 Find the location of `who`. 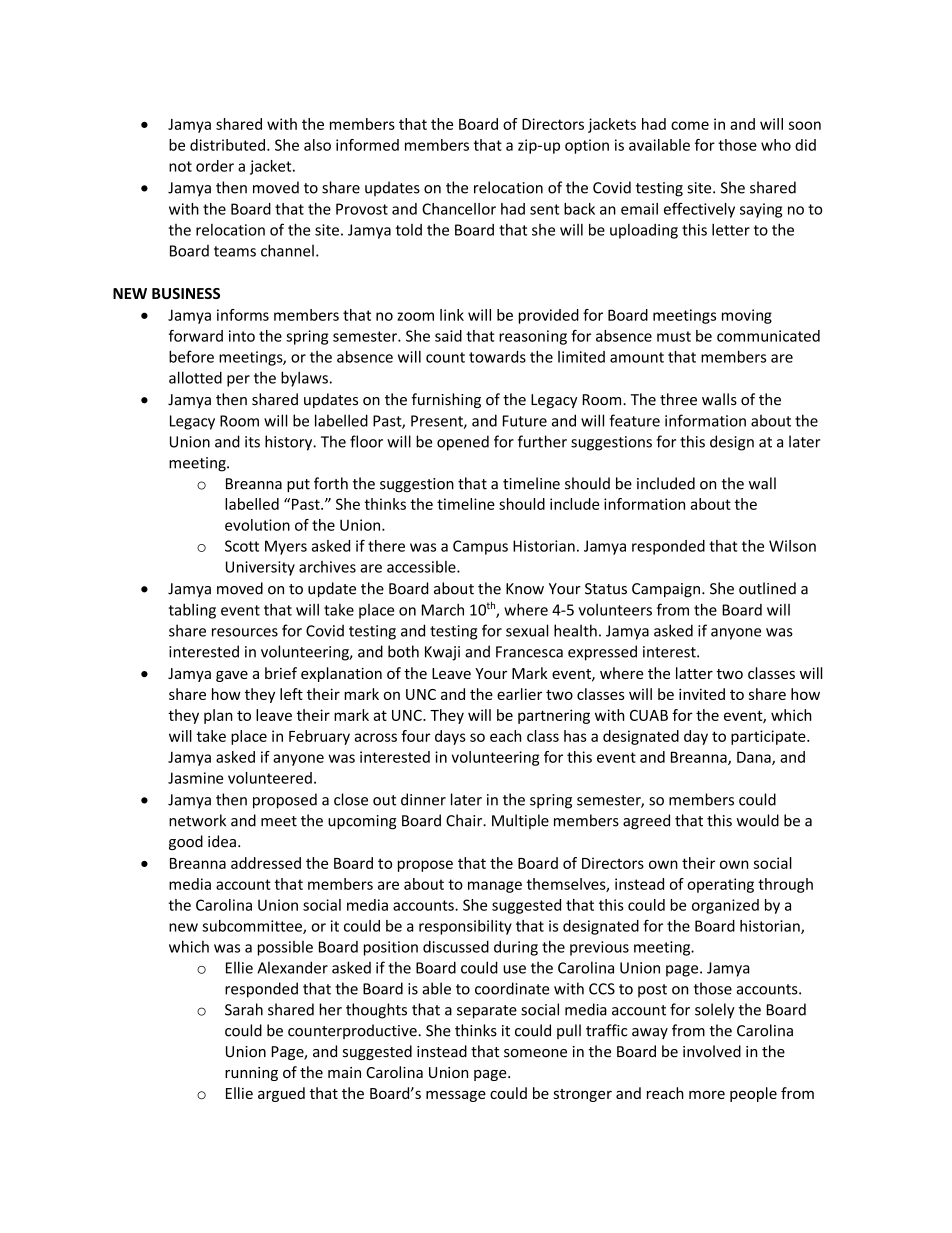

who is located at coordinates (776, 145).
